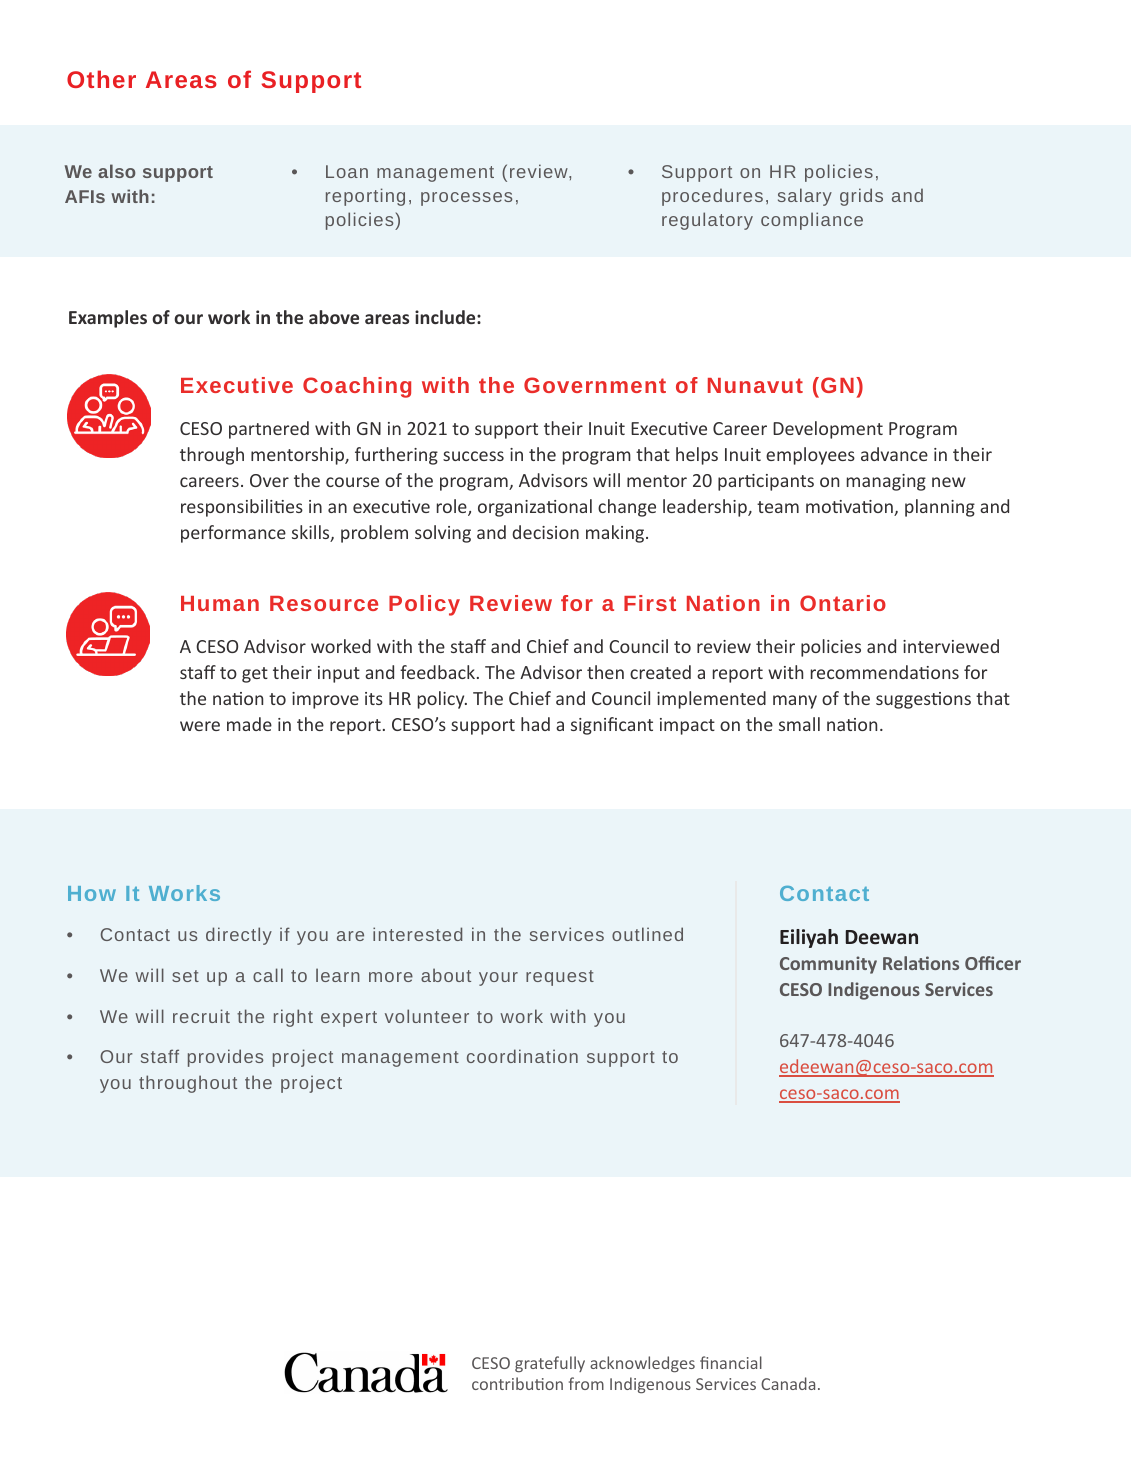 This document has width=1131, height=1464. Describe the element at coordinates (550, 1364) in the document. I see `gratefully` at that location.
